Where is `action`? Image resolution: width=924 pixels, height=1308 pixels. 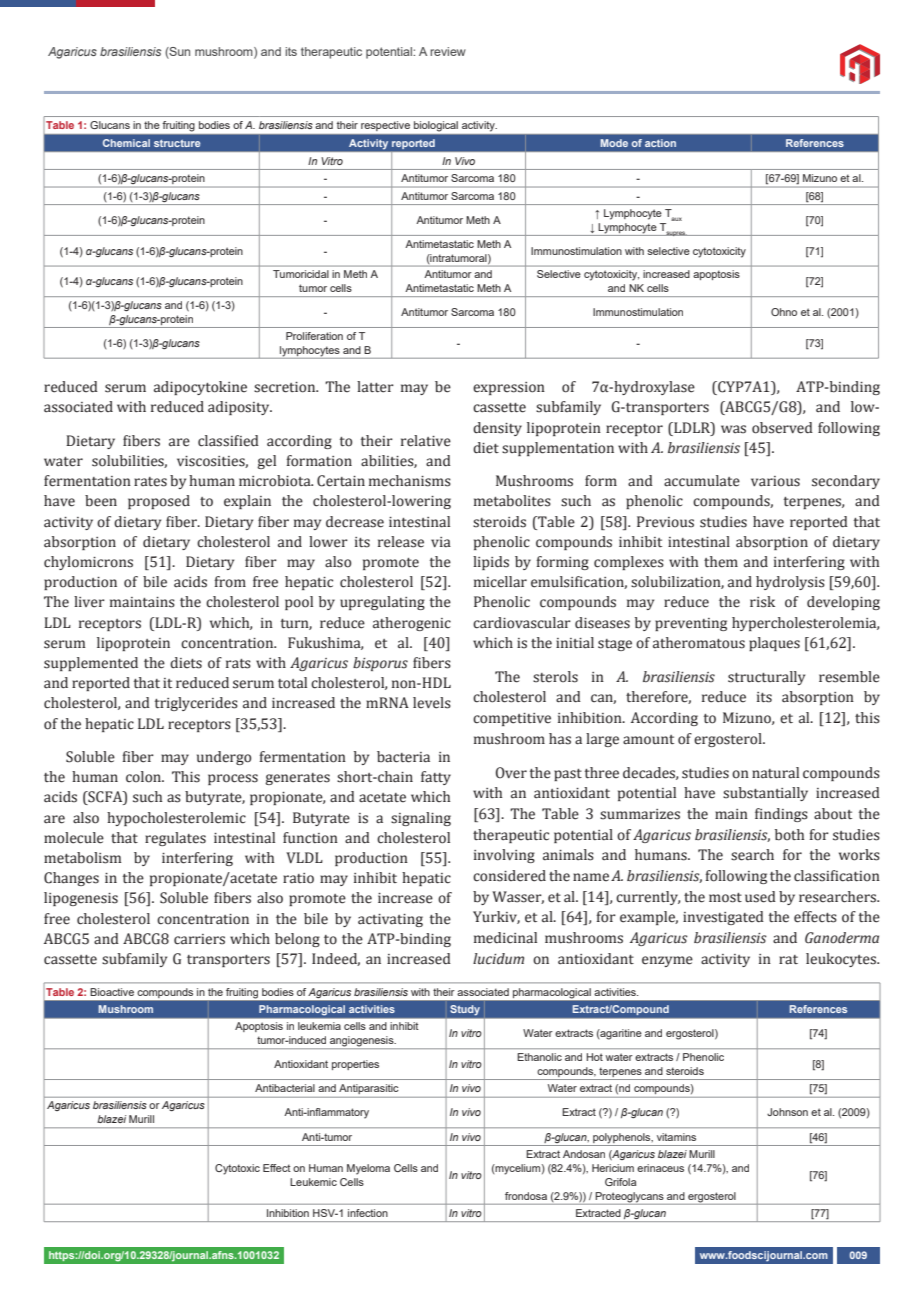
action is located at coordinates (660, 143).
